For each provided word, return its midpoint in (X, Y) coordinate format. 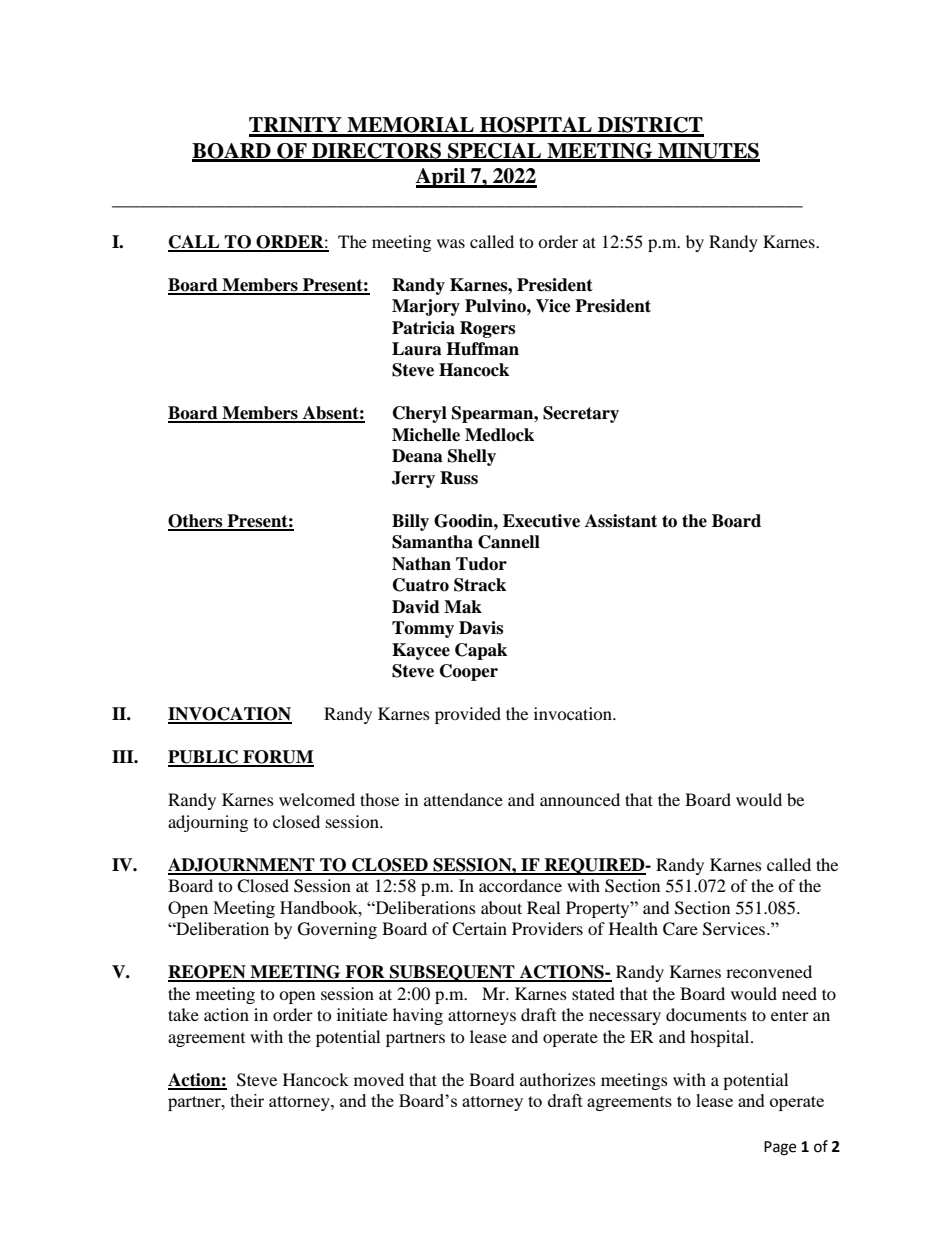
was (451, 243)
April (441, 178)
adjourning (208, 823)
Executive (541, 521)
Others (196, 522)
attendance (463, 799)
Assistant (621, 521)
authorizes (558, 1079)
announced (580, 799)
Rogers (487, 329)
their (247, 1100)
